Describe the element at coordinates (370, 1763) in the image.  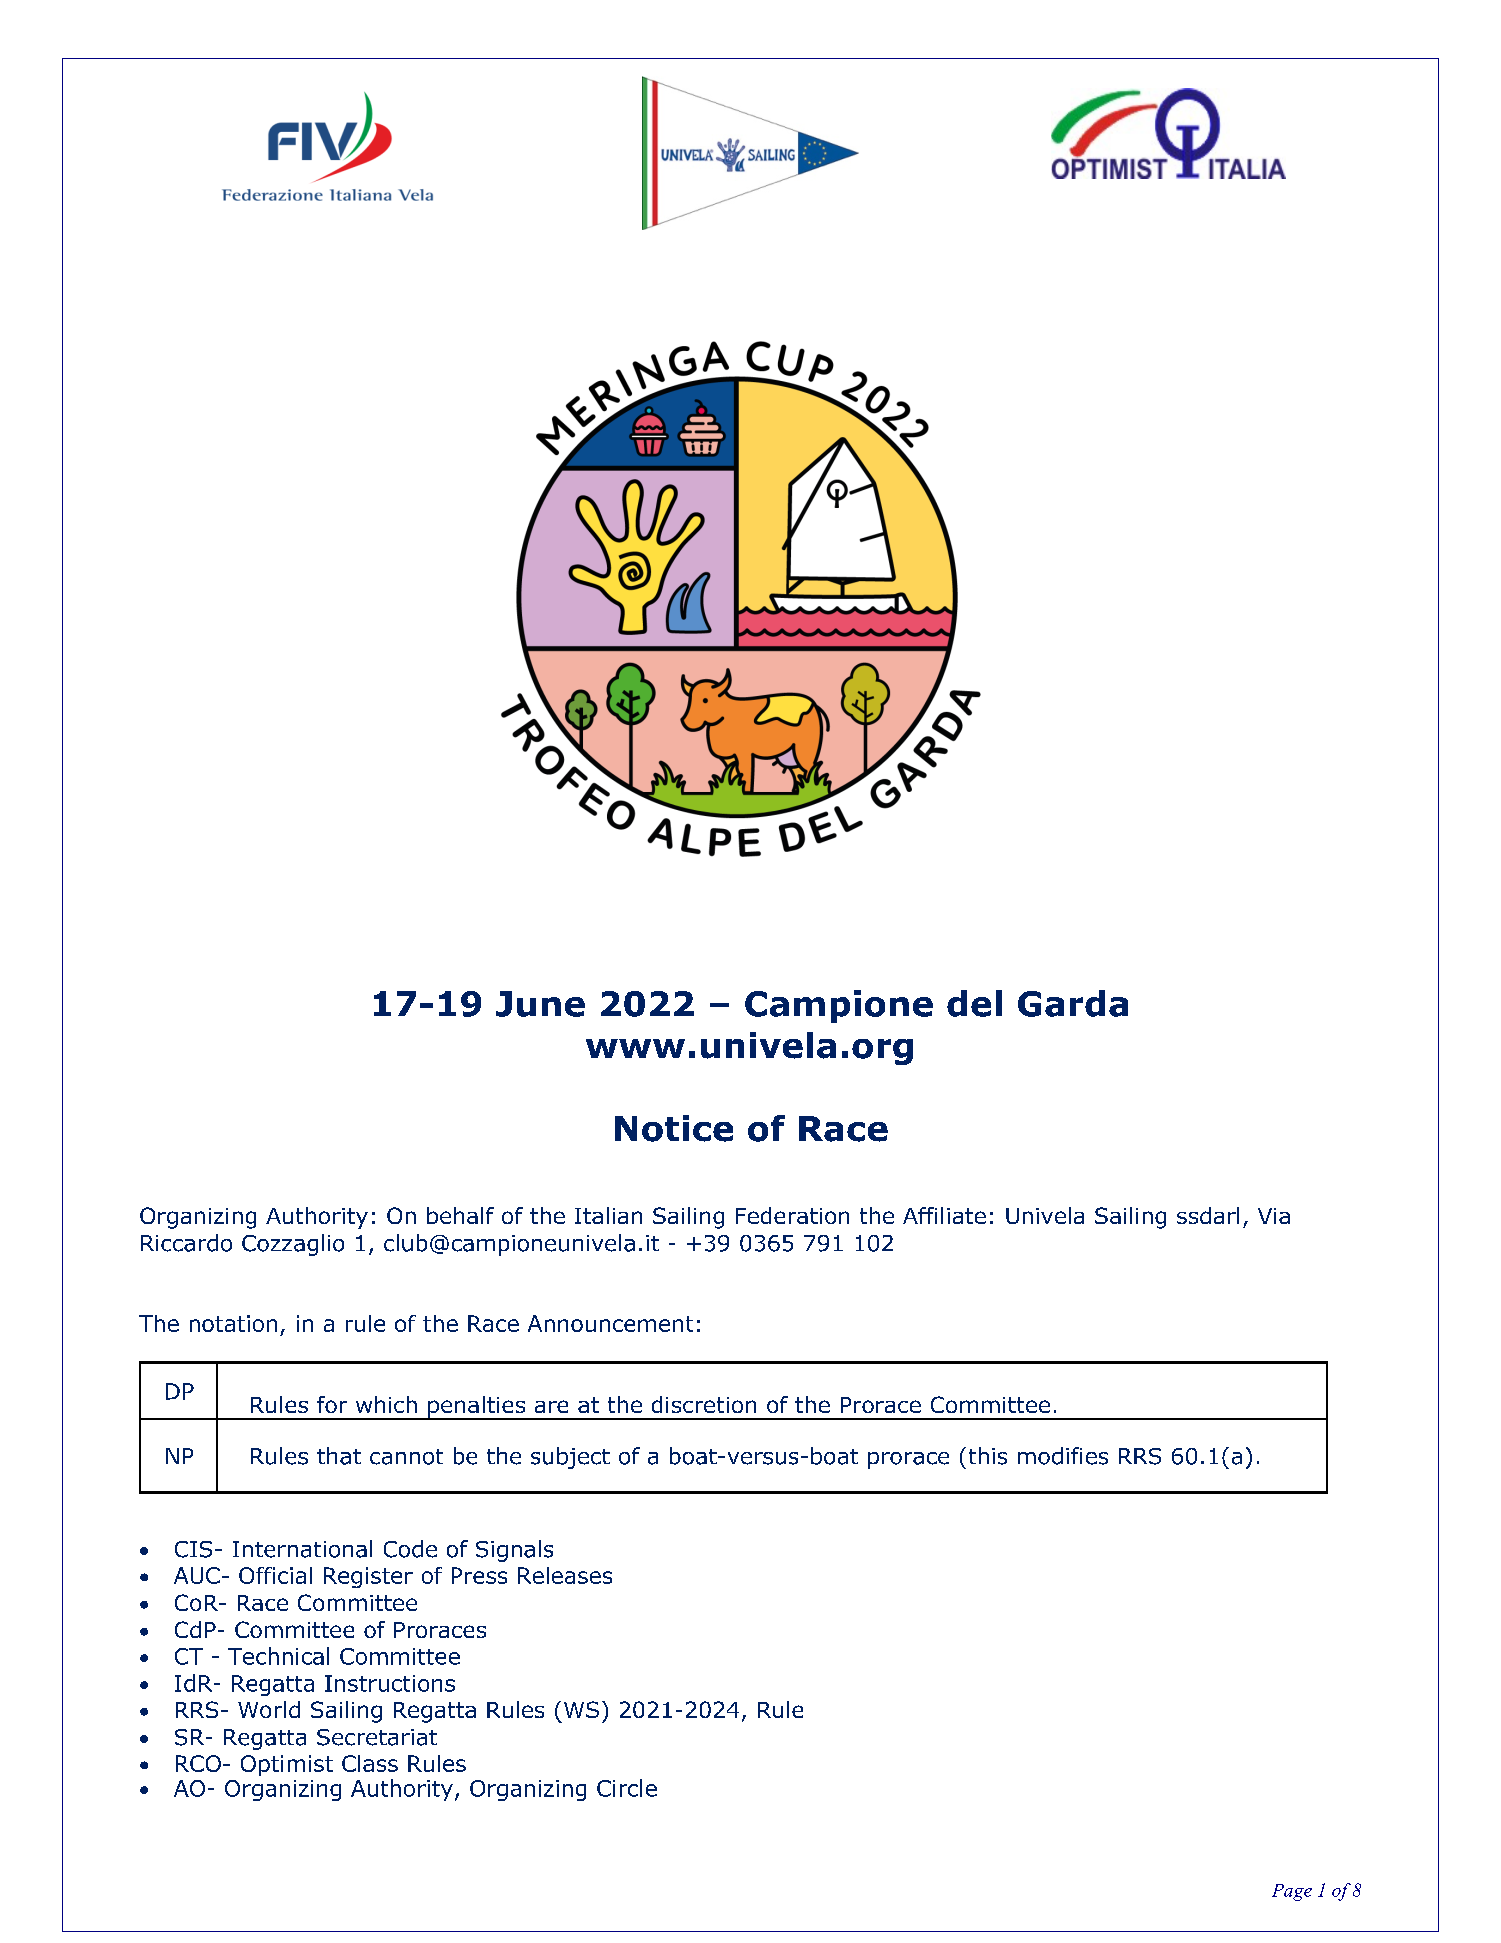
I see `Class` at that location.
